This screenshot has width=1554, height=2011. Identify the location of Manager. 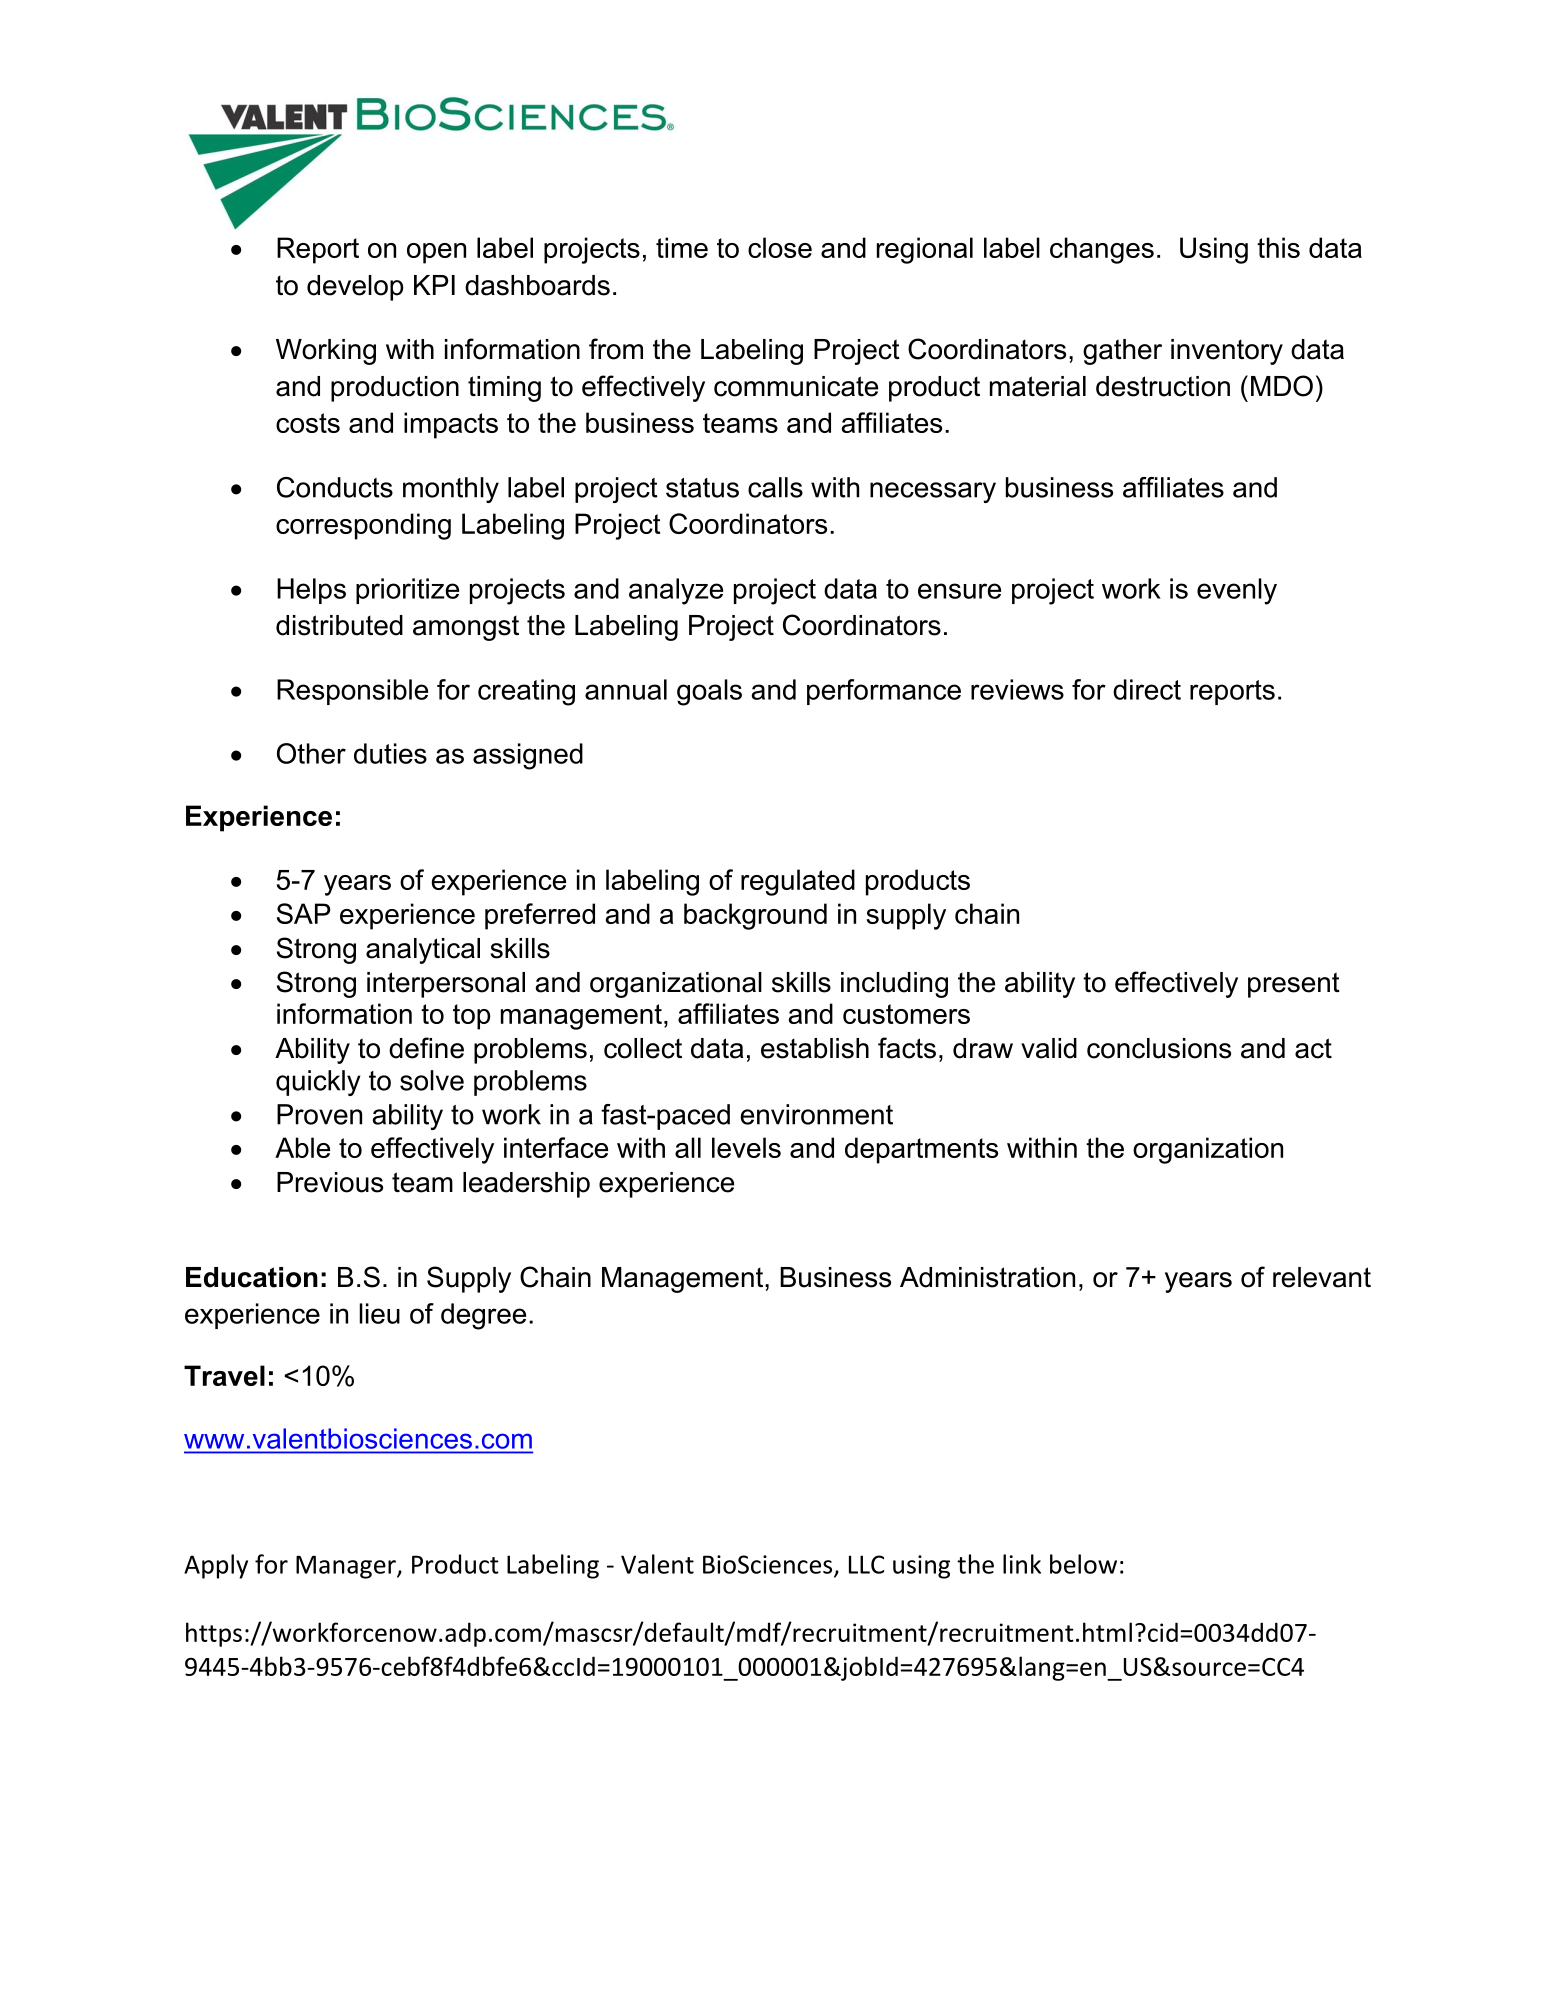
(347, 1567).
